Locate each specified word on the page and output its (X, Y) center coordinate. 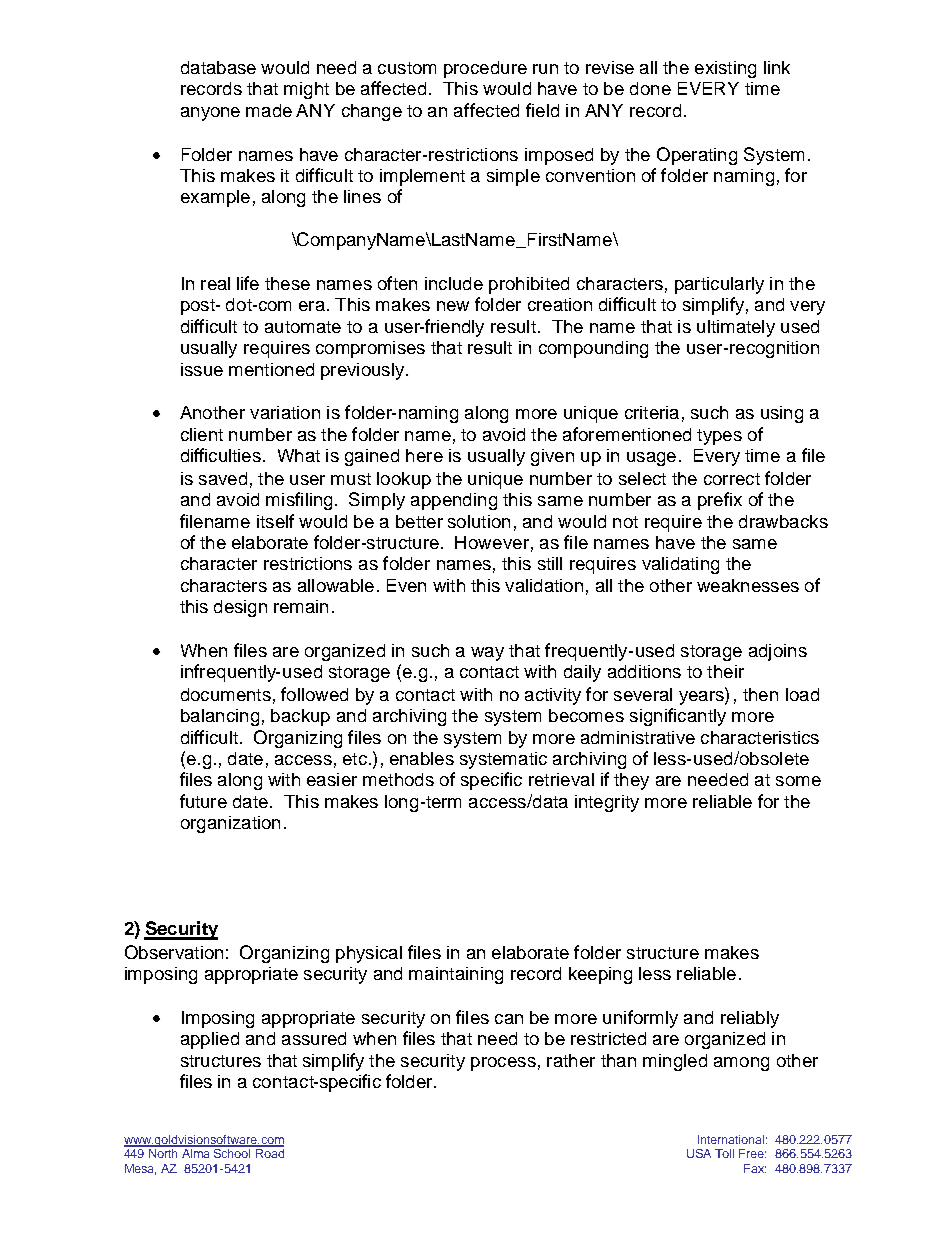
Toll (724, 1153)
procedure (485, 69)
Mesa (140, 1169)
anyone (210, 114)
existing (725, 69)
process (503, 1064)
